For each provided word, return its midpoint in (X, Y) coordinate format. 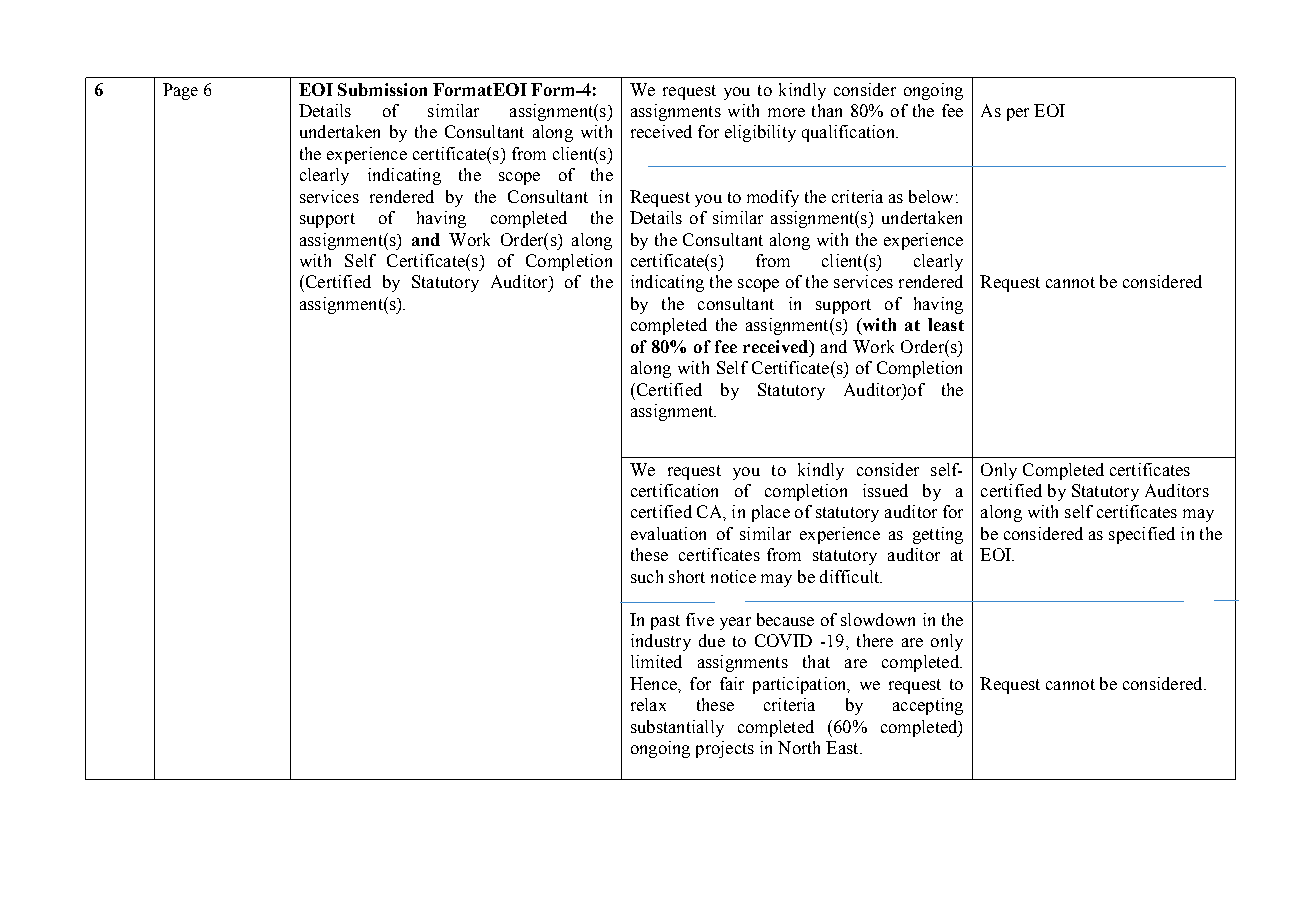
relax (648, 704)
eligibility (760, 133)
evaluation (668, 533)
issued (885, 490)
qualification (849, 133)
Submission (382, 89)
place (771, 513)
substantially (677, 728)
